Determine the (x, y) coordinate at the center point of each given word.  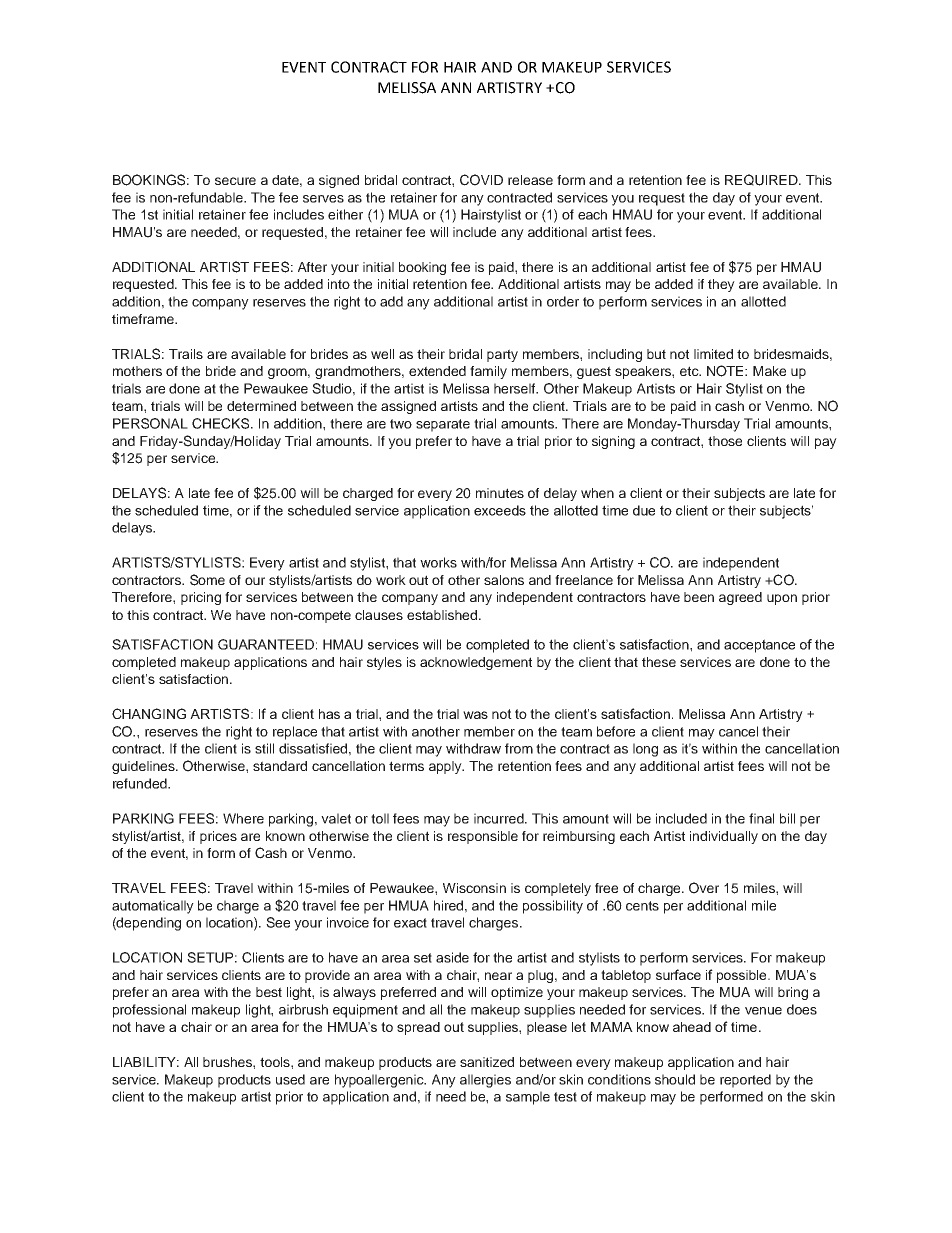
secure (235, 181)
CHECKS (222, 423)
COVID (481, 180)
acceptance (759, 646)
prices (218, 837)
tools (276, 1062)
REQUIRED (762, 180)
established (442, 615)
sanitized (487, 1062)
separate (443, 425)
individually (724, 837)
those (725, 441)
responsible (483, 837)
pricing (201, 598)
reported (745, 1081)
